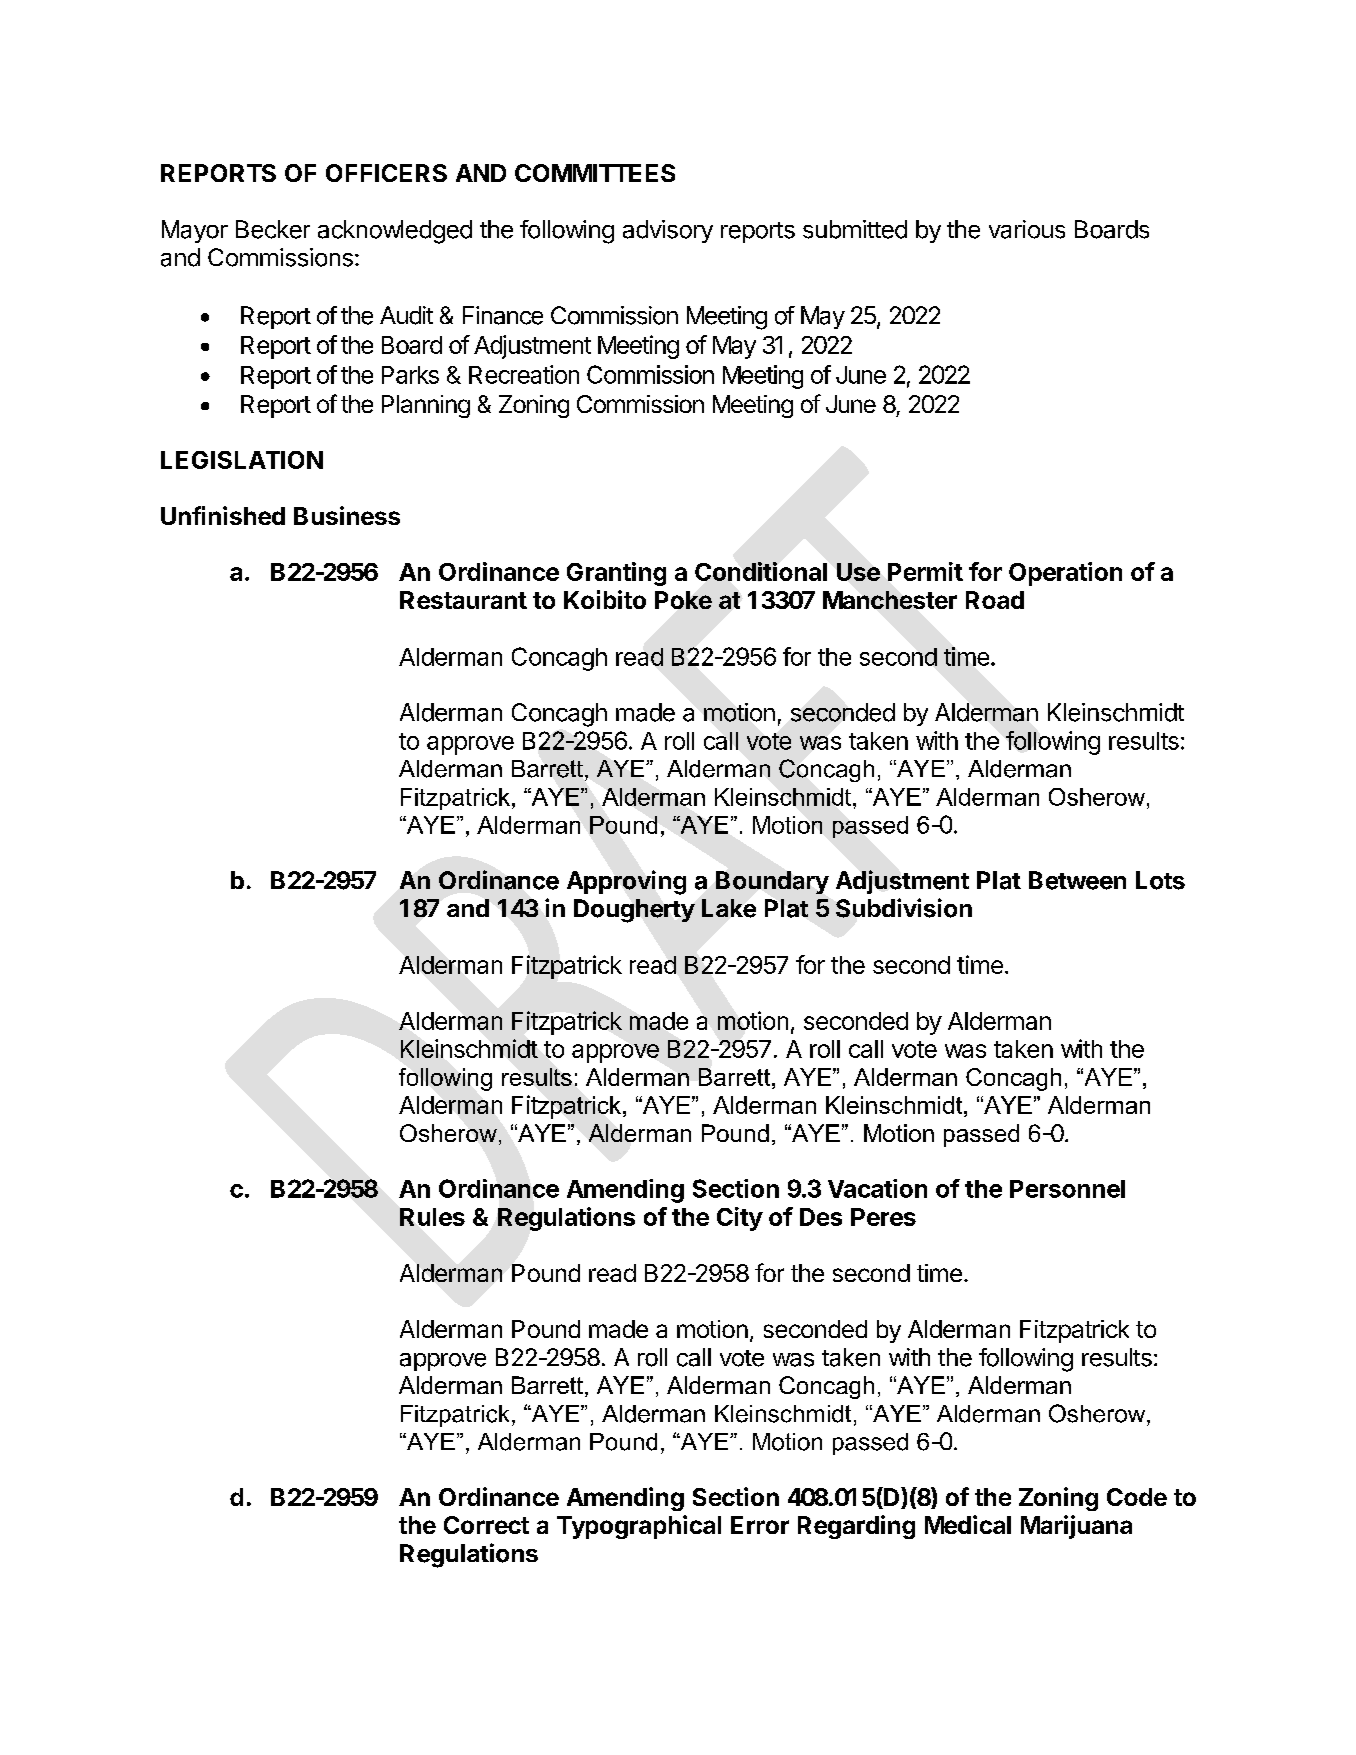 The width and height of the screenshot is (1356, 1755). What do you see at coordinates (1027, 229) in the screenshot?
I see `various` at bounding box center [1027, 229].
